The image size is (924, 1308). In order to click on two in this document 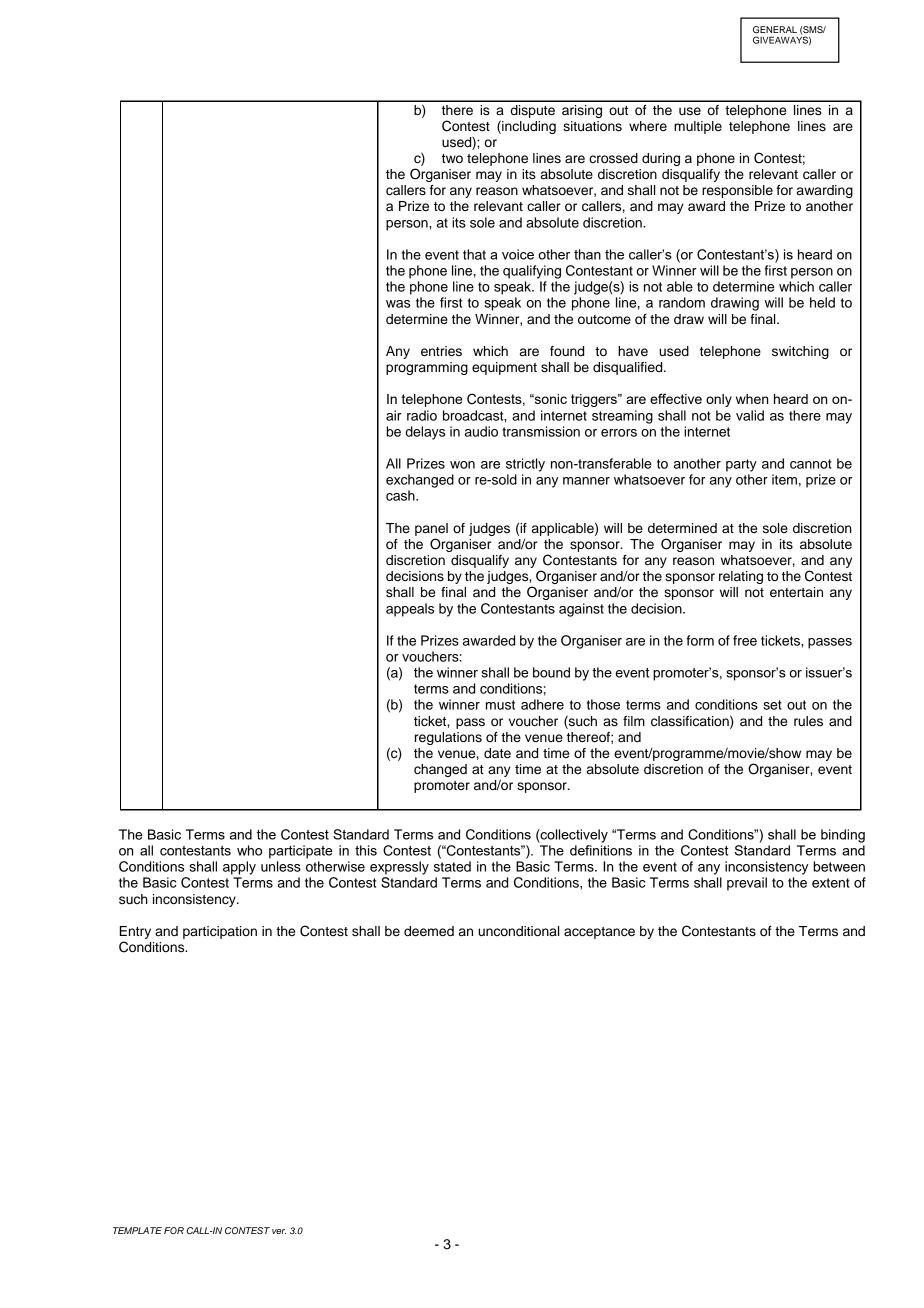, I will do `click(452, 158)`.
